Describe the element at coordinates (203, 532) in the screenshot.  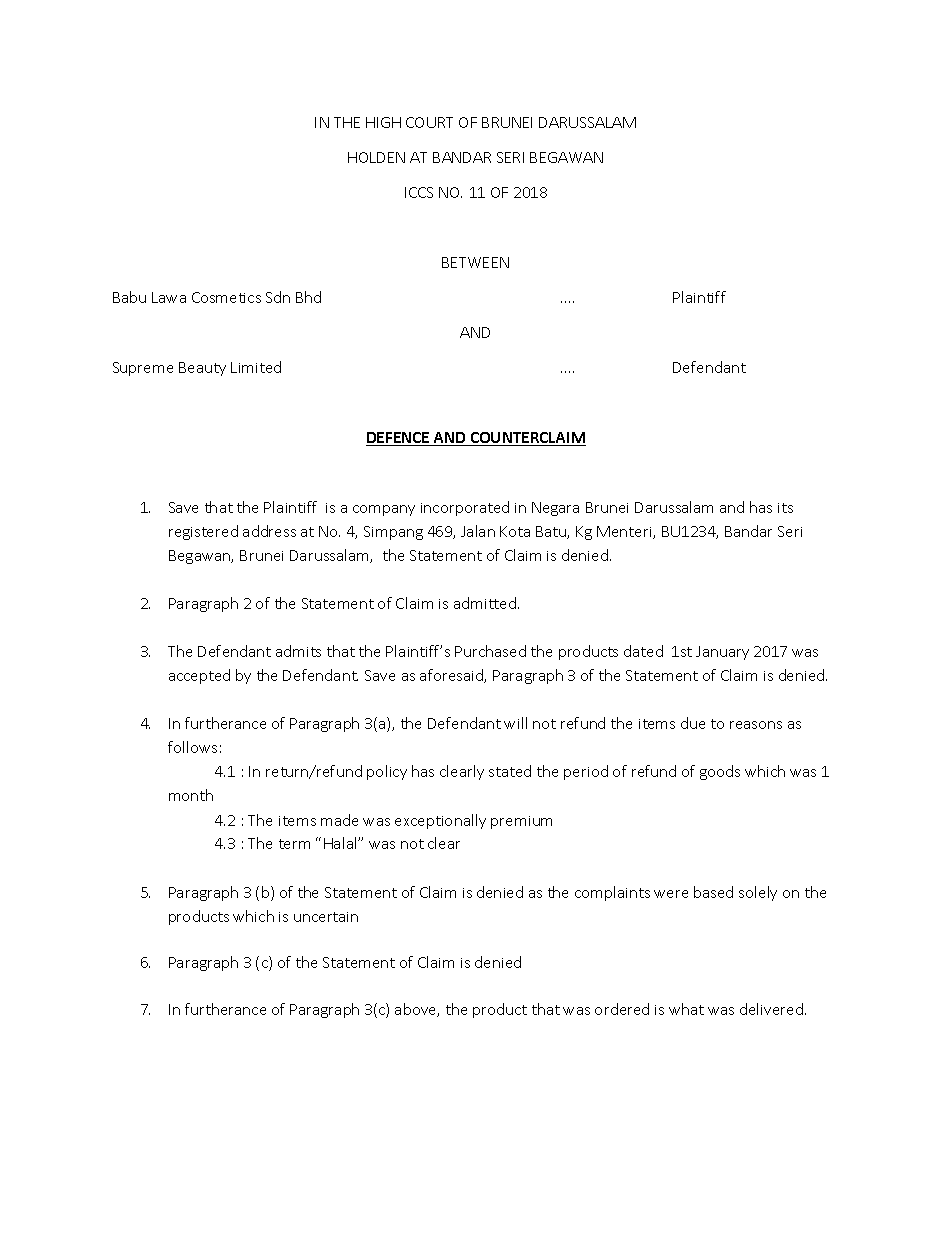
I see `registered` at that location.
